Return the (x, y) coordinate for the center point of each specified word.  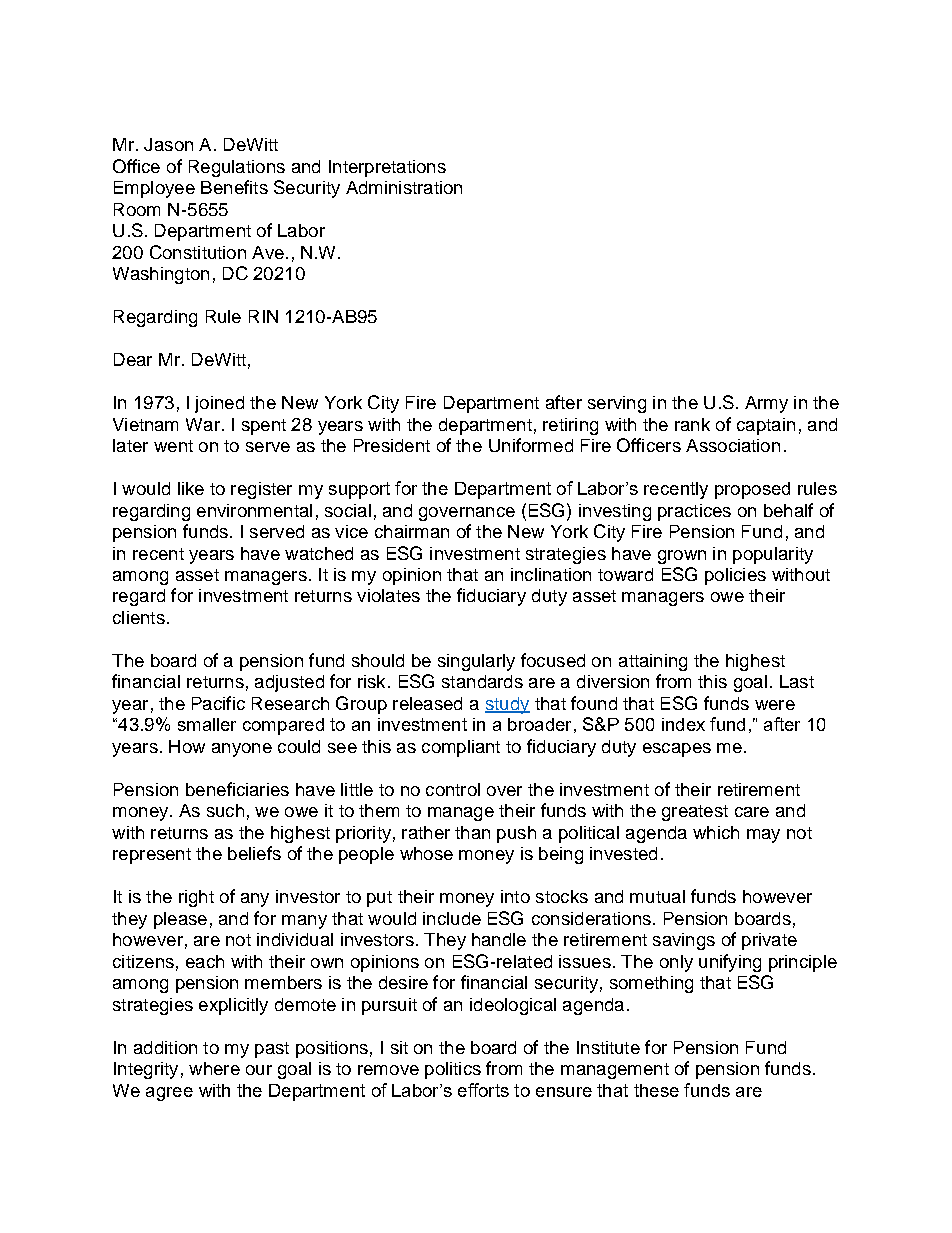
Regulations (237, 168)
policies (735, 576)
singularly (476, 662)
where (214, 1068)
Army (766, 404)
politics (453, 1070)
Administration (404, 187)
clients (139, 617)
